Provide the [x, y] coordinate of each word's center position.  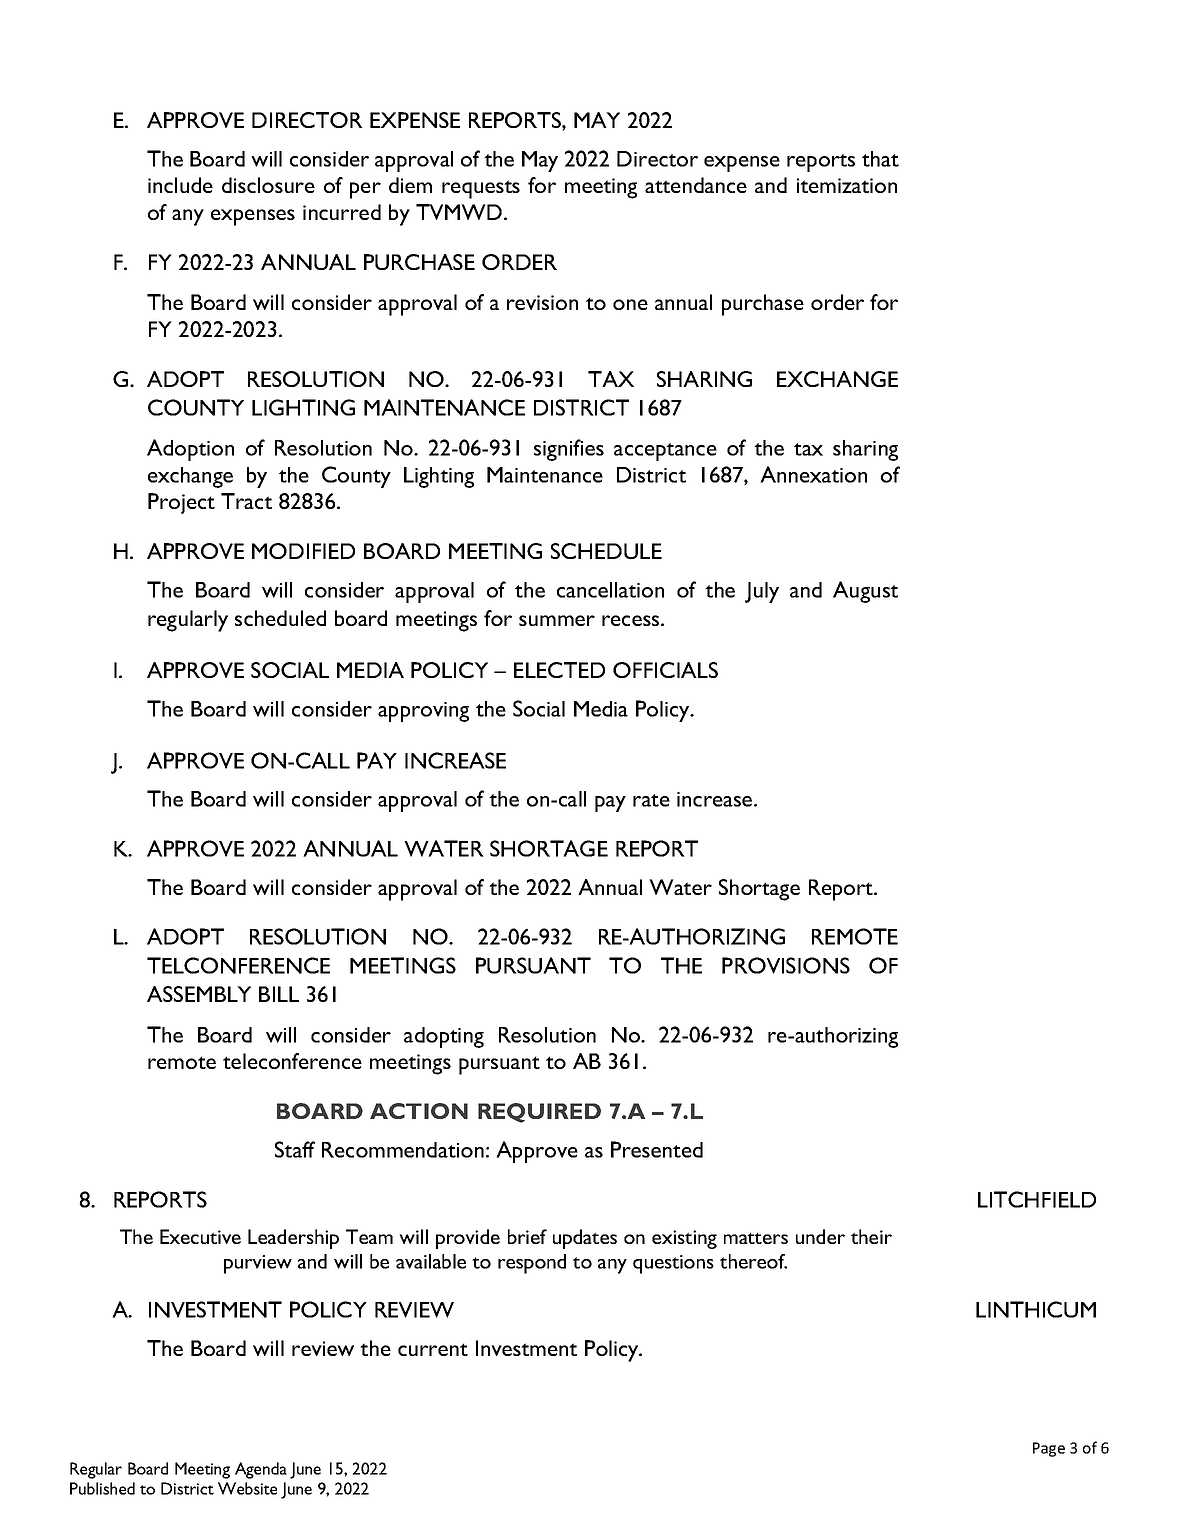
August [865, 592]
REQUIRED [539, 1113]
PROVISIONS [786, 965]
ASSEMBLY [199, 994]
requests [481, 189]
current [433, 1349]
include [180, 185]
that [880, 159]
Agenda [261, 1470]
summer [557, 620]
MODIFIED [303, 551]
